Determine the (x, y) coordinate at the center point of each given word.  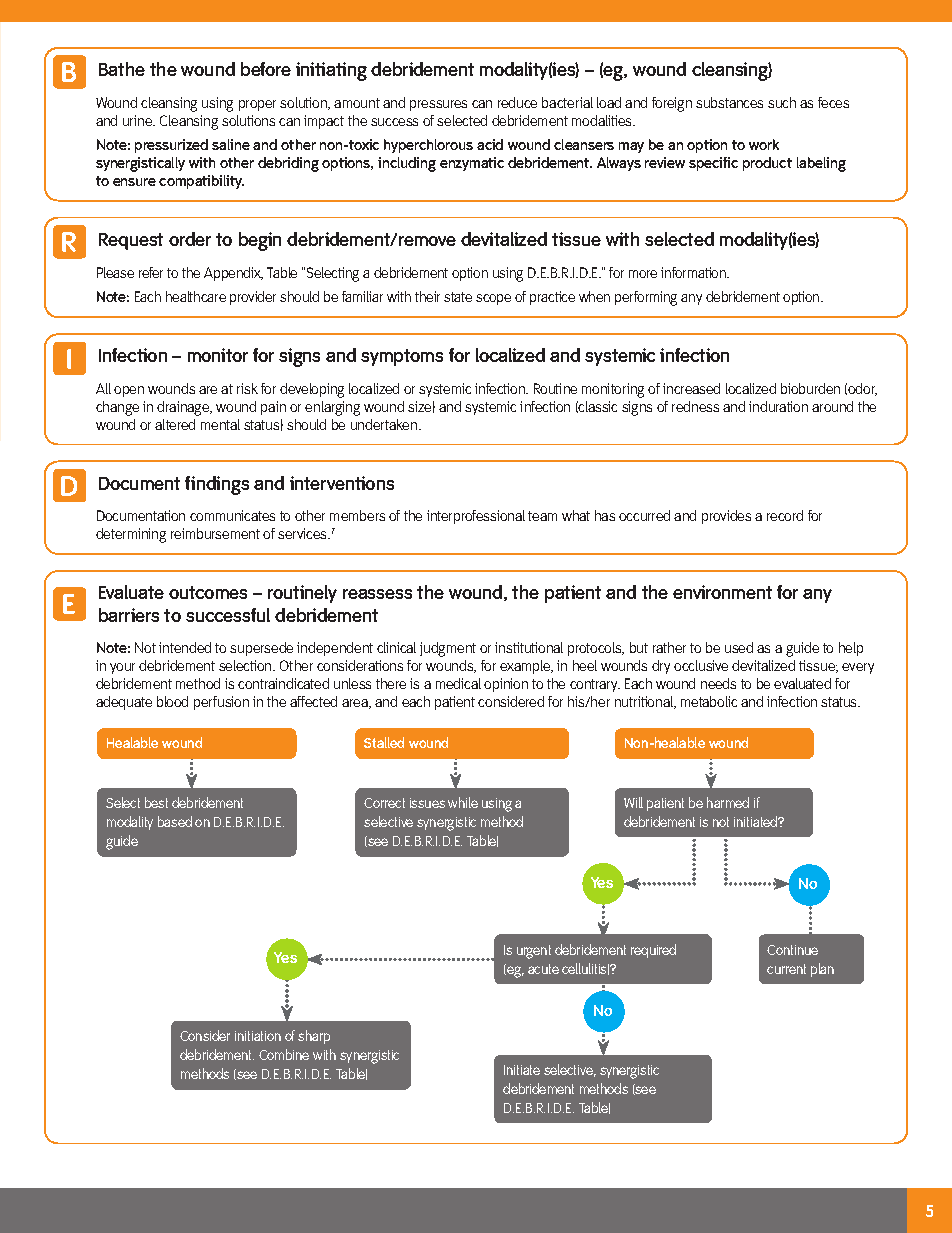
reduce (517, 102)
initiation (258, 1036)
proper (257, 105)
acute (543, 969)
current (786, 969)
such (782, 102)
